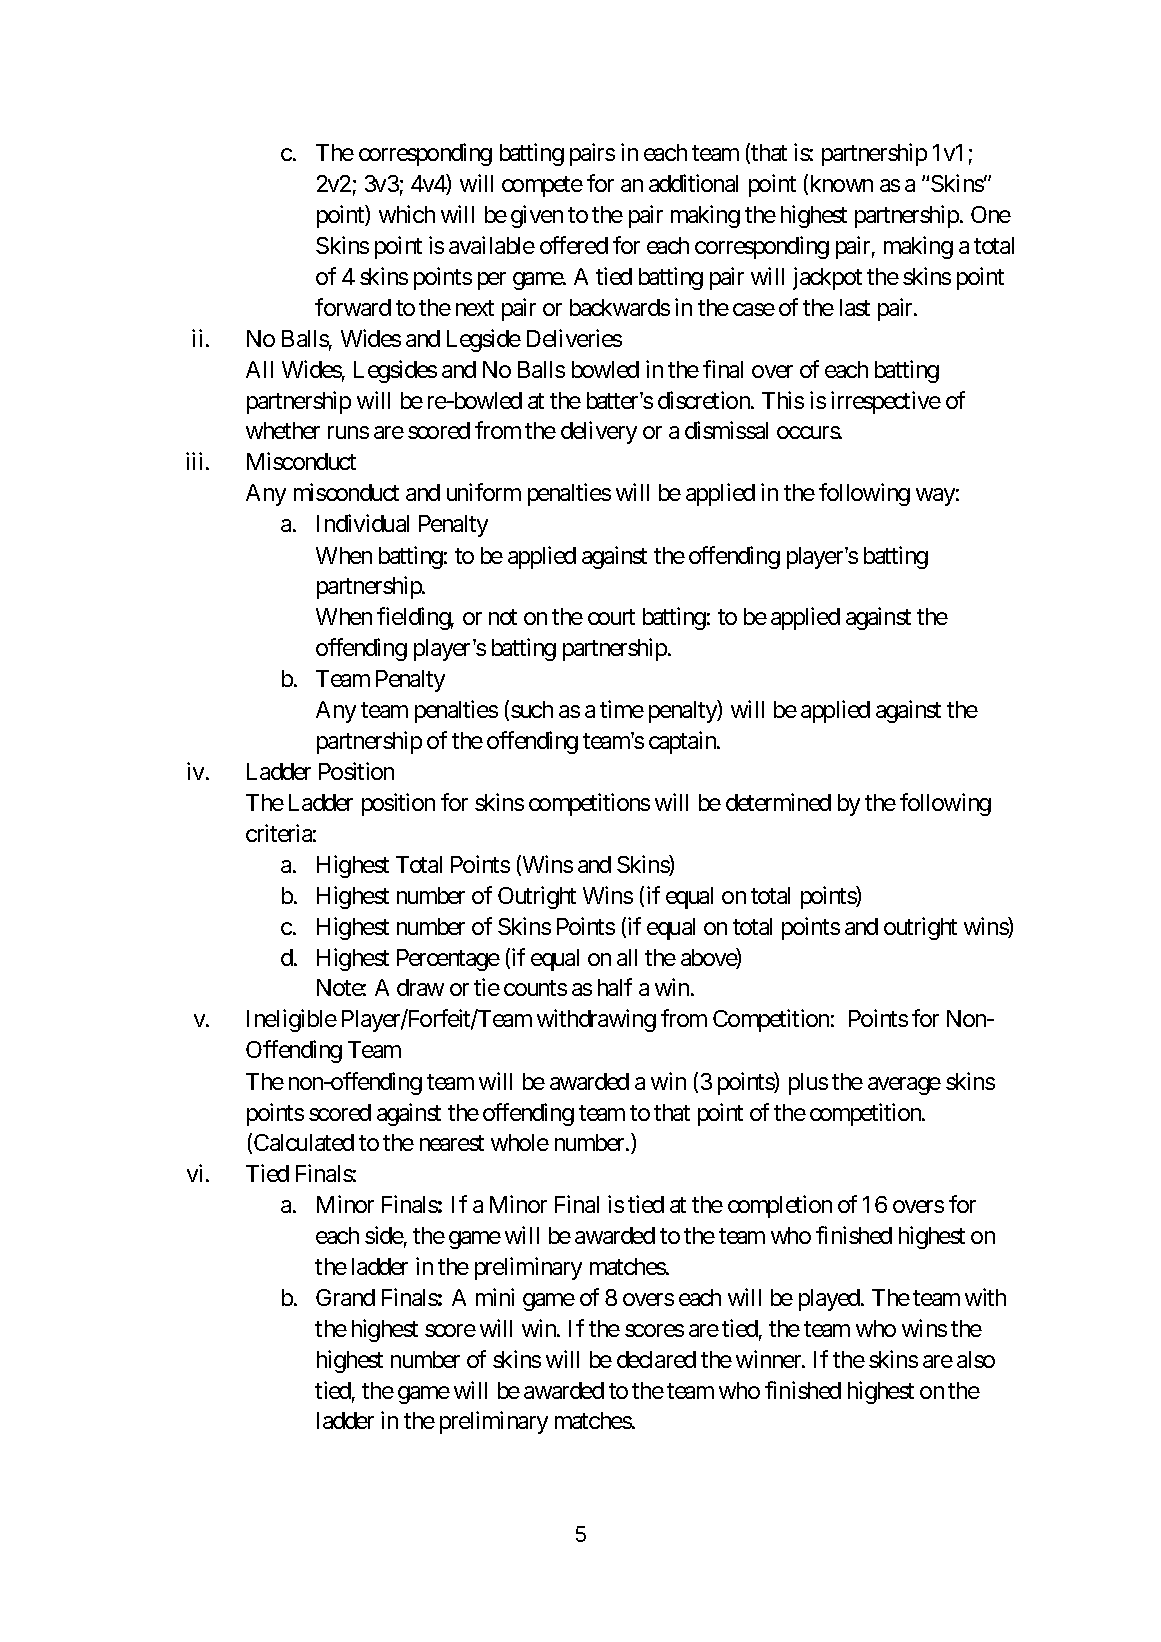 Image resolution: width=1161 pixels, height=1642 pixels. I want to click on Individual, so click(363, 523).
